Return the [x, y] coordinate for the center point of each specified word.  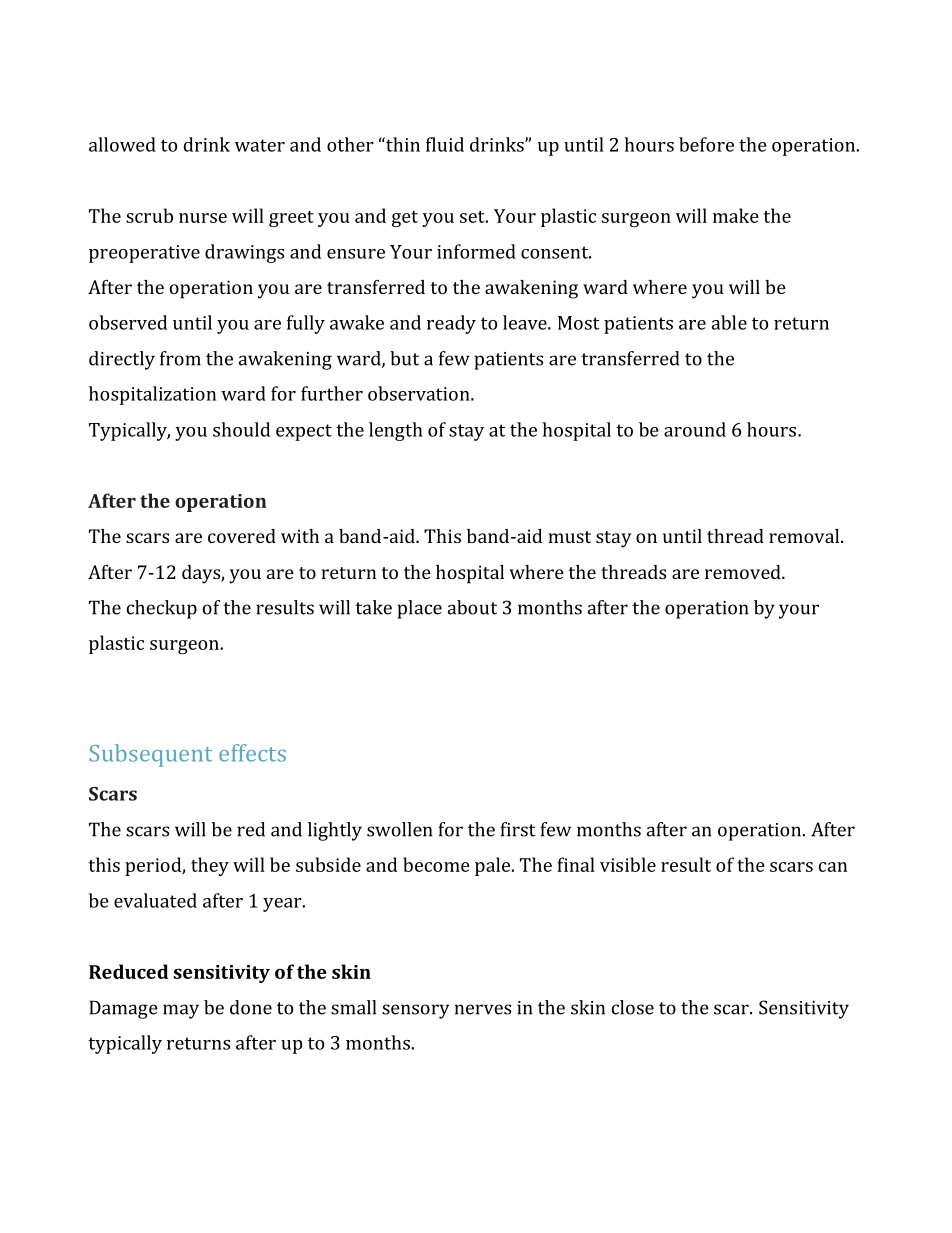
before [706, 144]
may [181, 1011]
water [260, 145]
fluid [445, 144]
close [632, 1007]
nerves [483, 1009]
